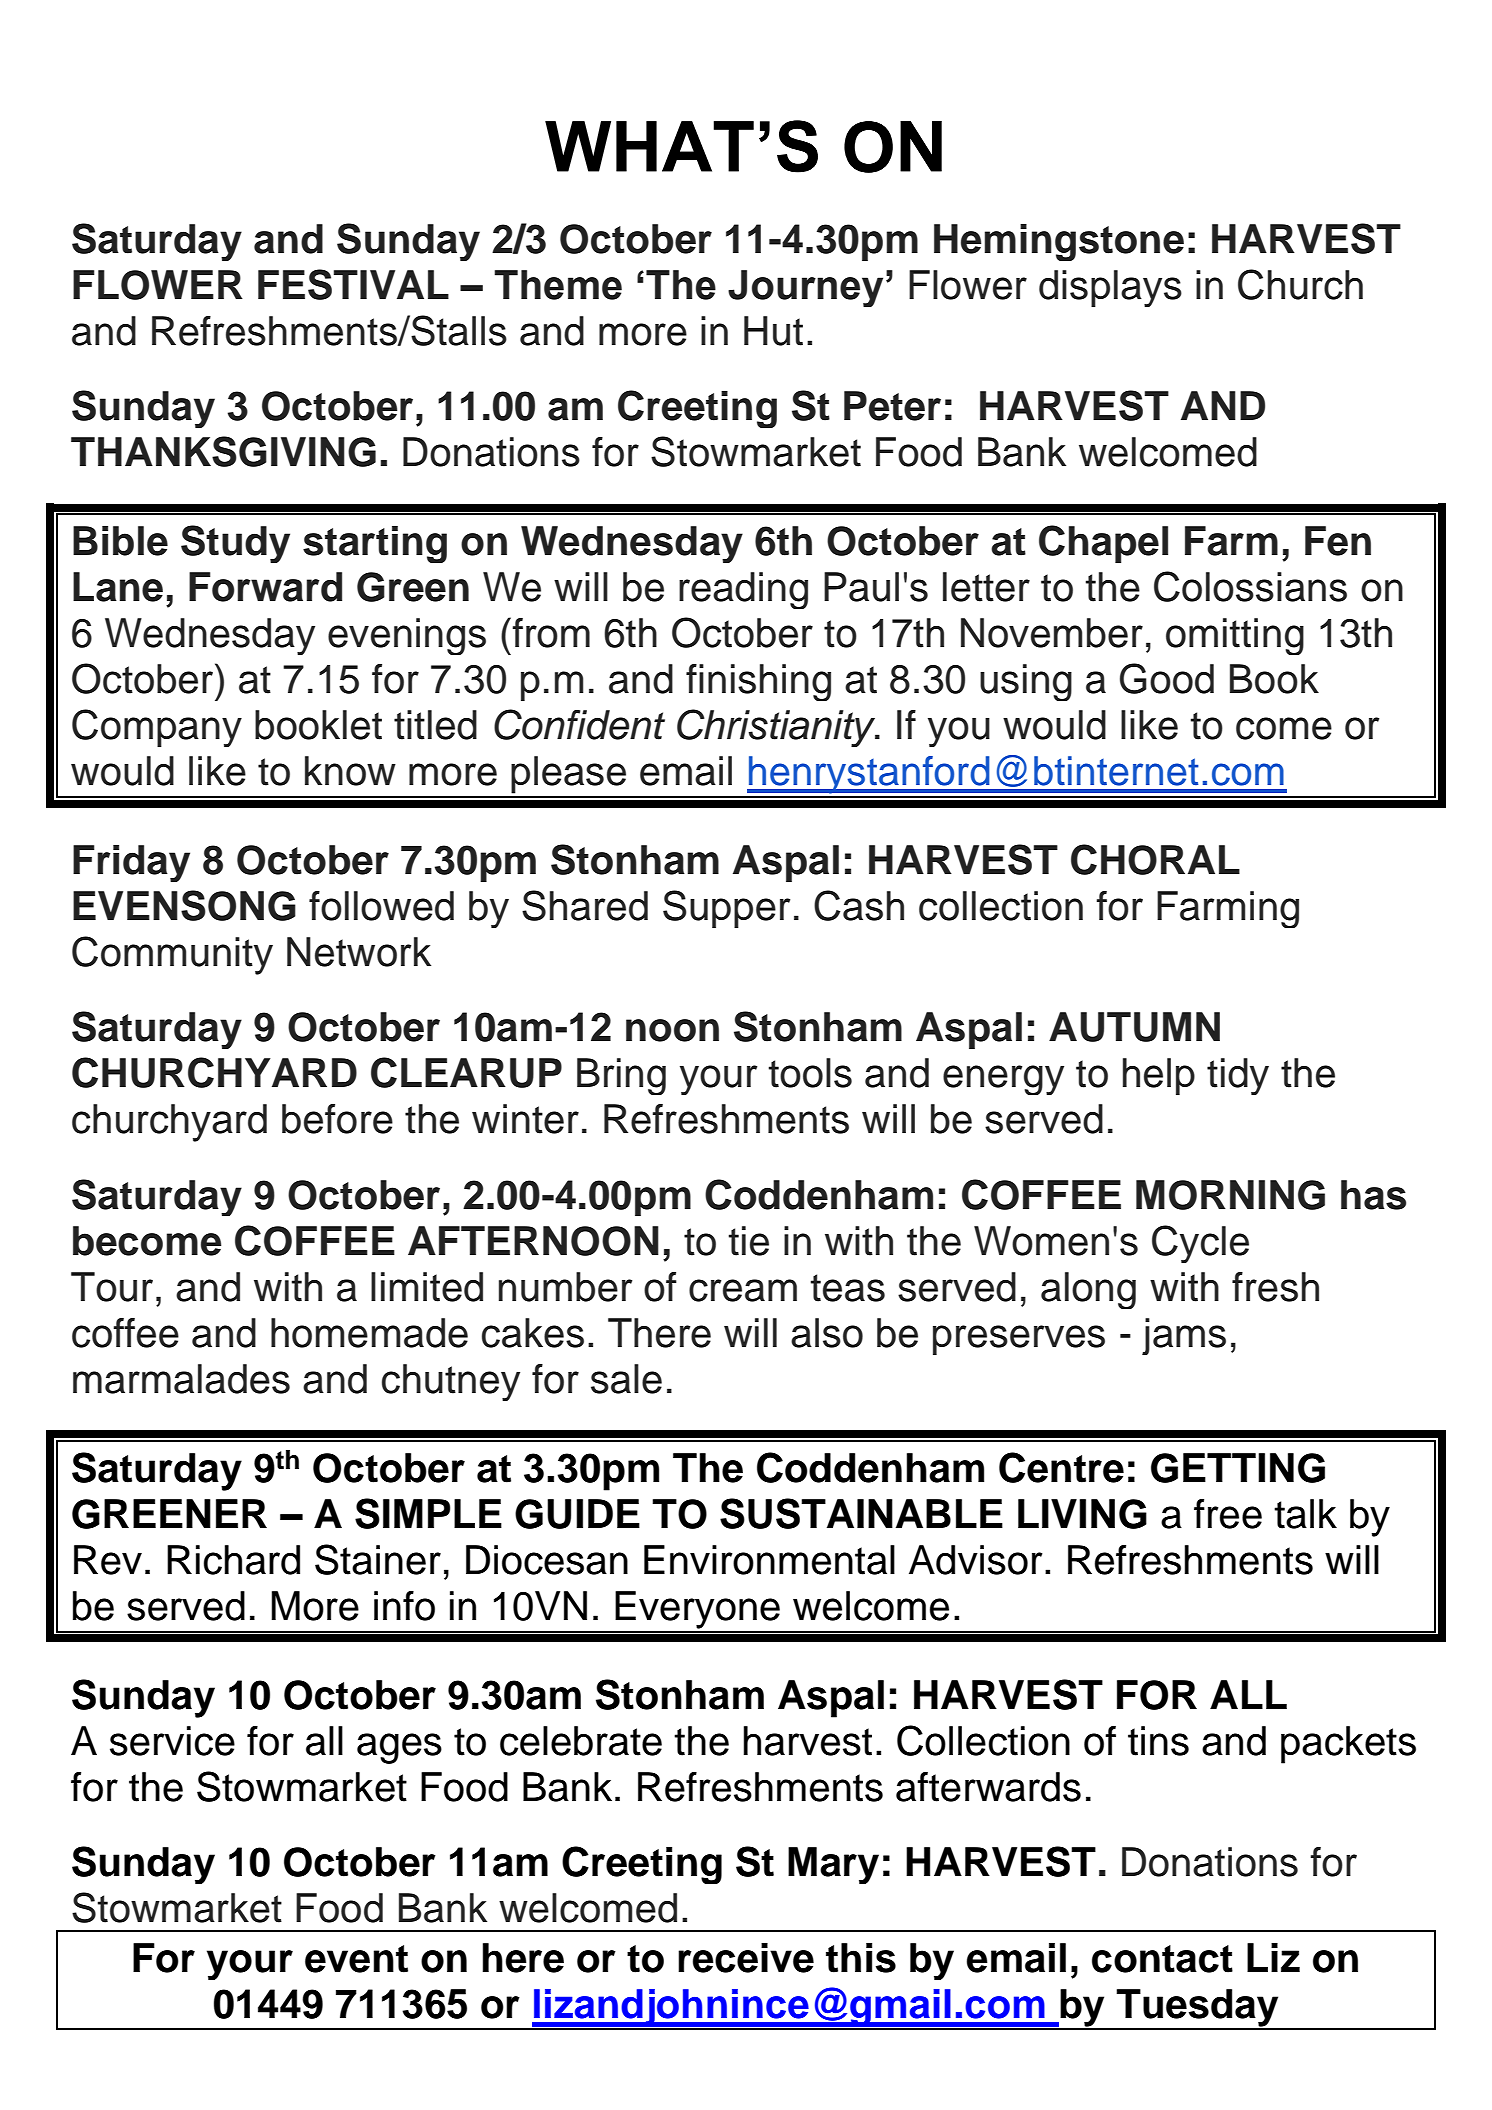 The image size is (1492, 2110). What do you see at coordinates (805, 288) in the screenshot?
I see `Journey` at bounding box center [805, 288].
